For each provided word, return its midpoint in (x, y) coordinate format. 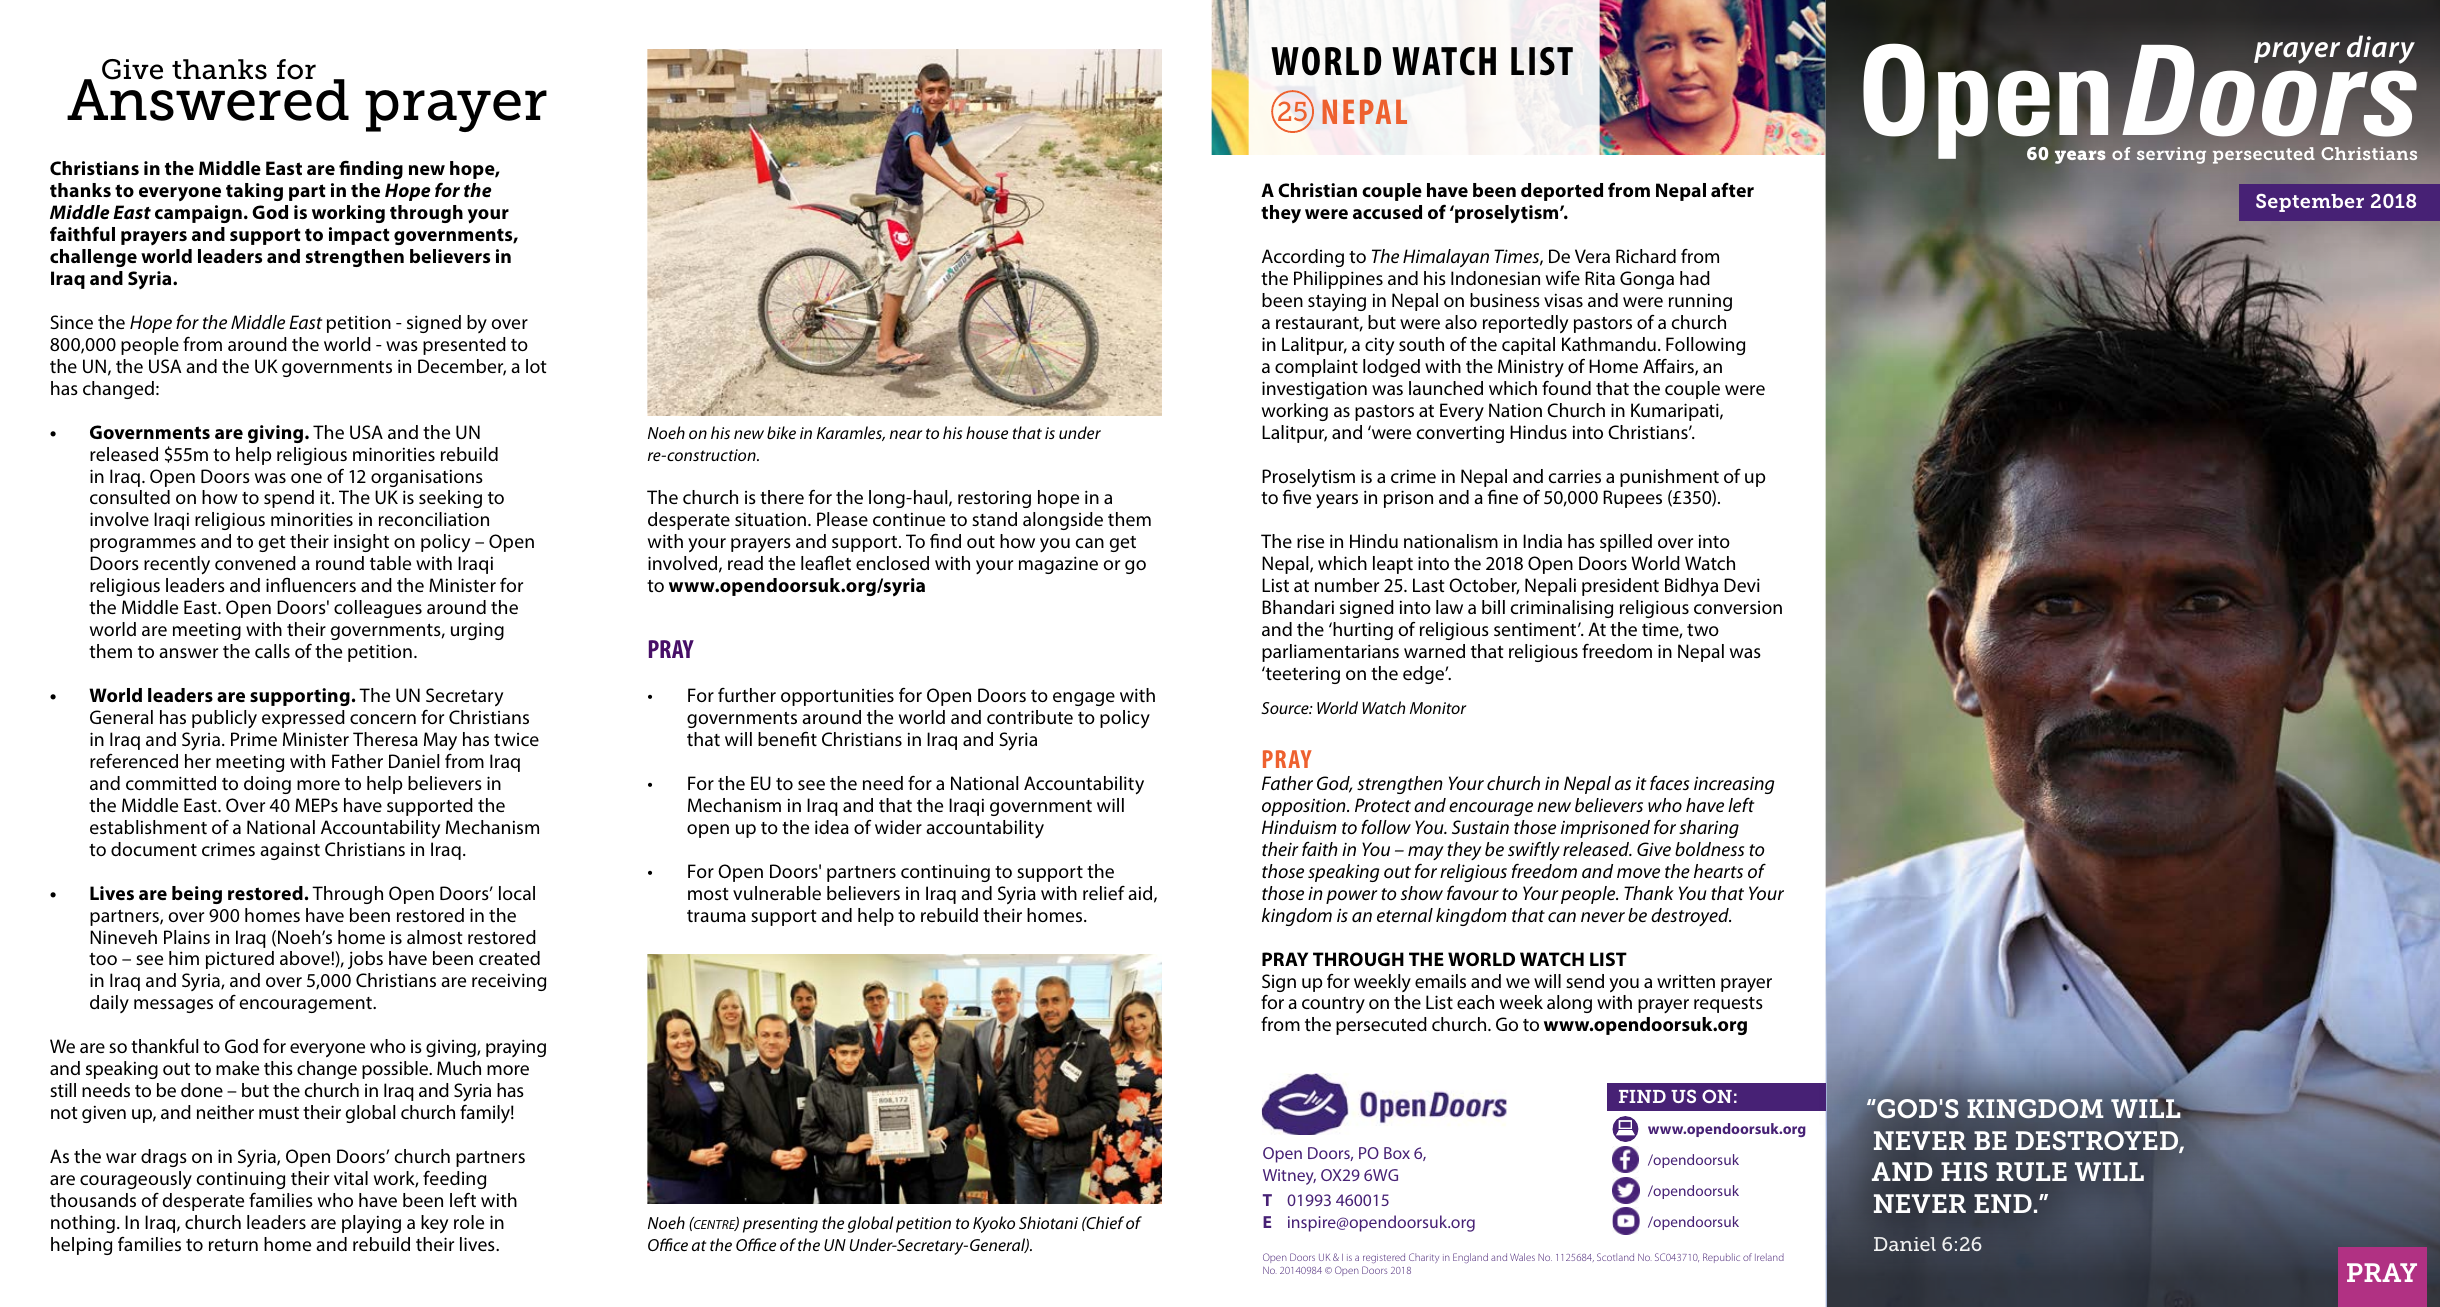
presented (464, 346)
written (1686, 981)
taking (254, 192)
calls (272, 651)
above (306, 958)
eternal (1405, 915)
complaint (1316, 368)
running (1700, 302)
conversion (1738, 607)
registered (1384, 1258)
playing (371, 1224)
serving (2171, 155)
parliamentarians (1330, 653)
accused (1387, 212)
